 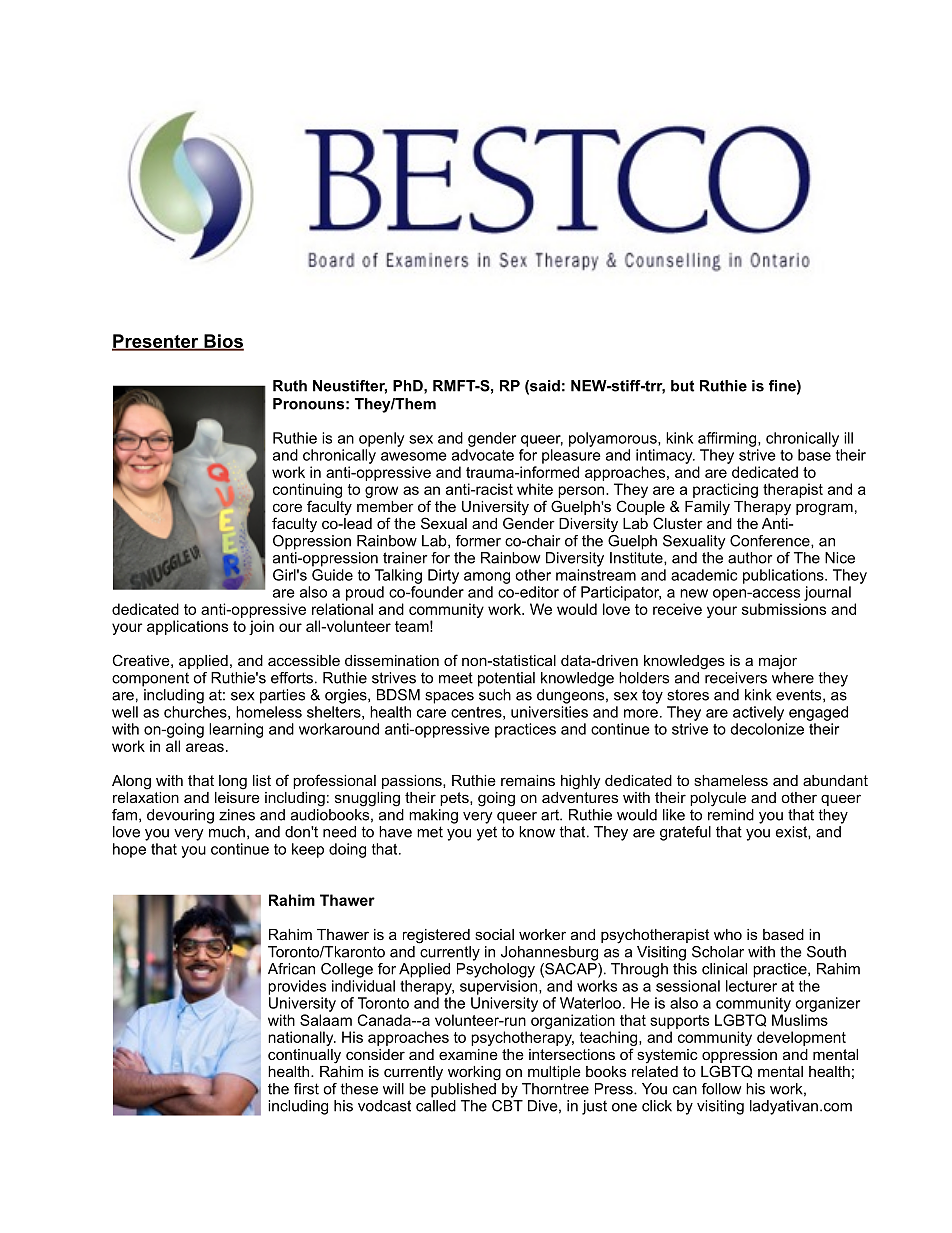 What do you see at coordinates (287, 507) in the screenshot?
I see `core` at bounding box center [287, 507].
